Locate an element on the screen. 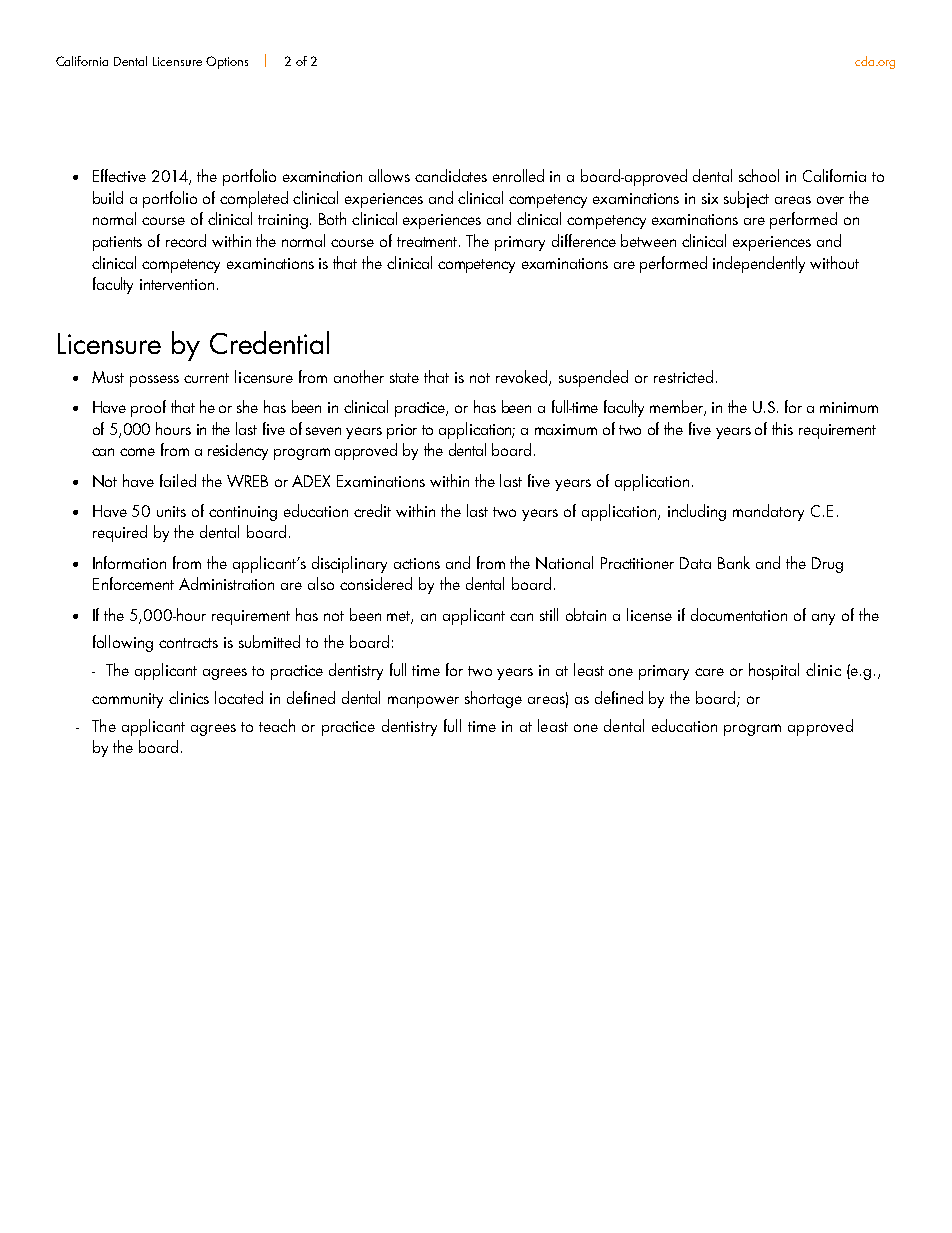  Options is located at coordinates (227, 62).
